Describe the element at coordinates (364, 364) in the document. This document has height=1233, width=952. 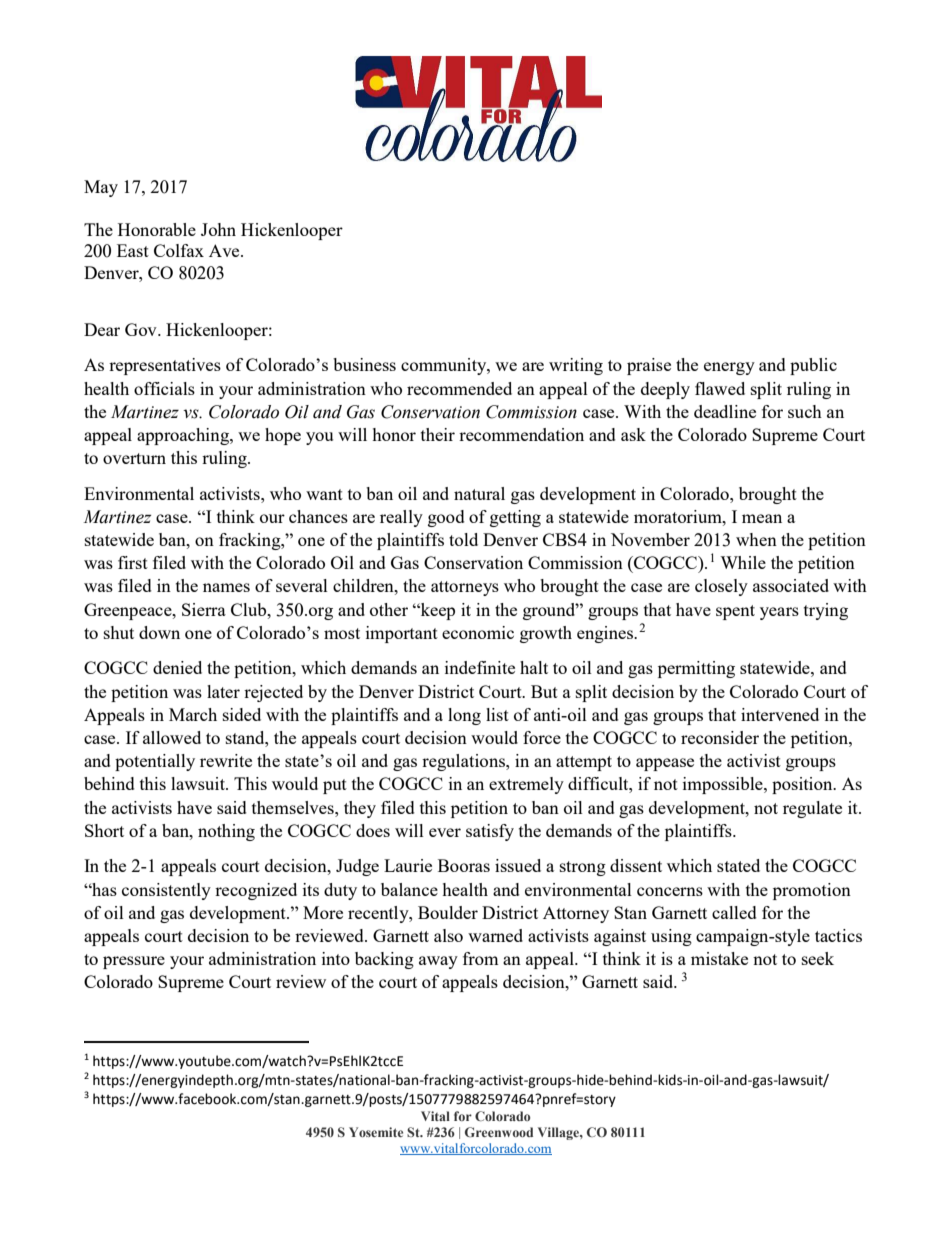
I see `business` at that location.
